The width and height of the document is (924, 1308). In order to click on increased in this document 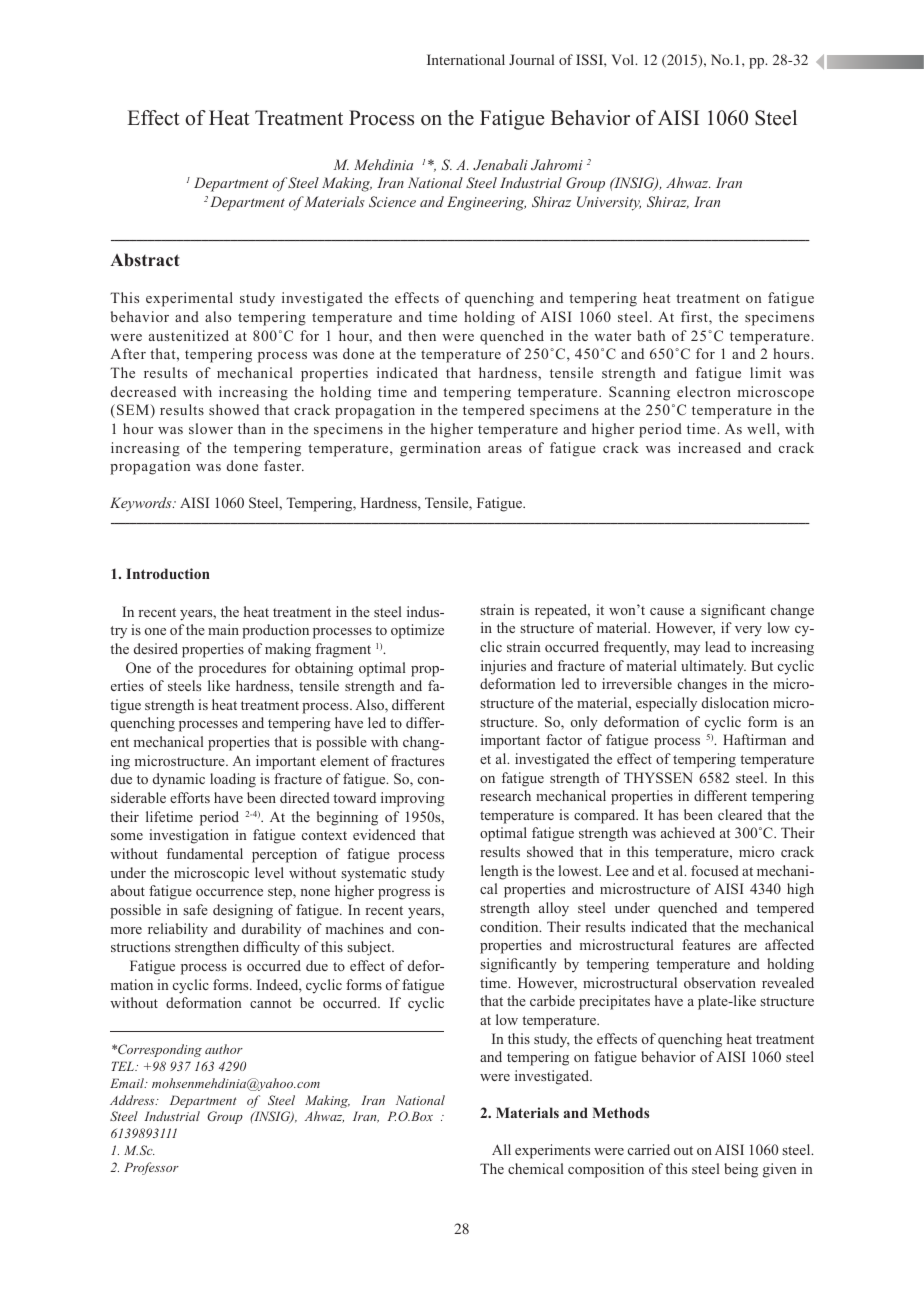, I will do `click(709, 447)`.
